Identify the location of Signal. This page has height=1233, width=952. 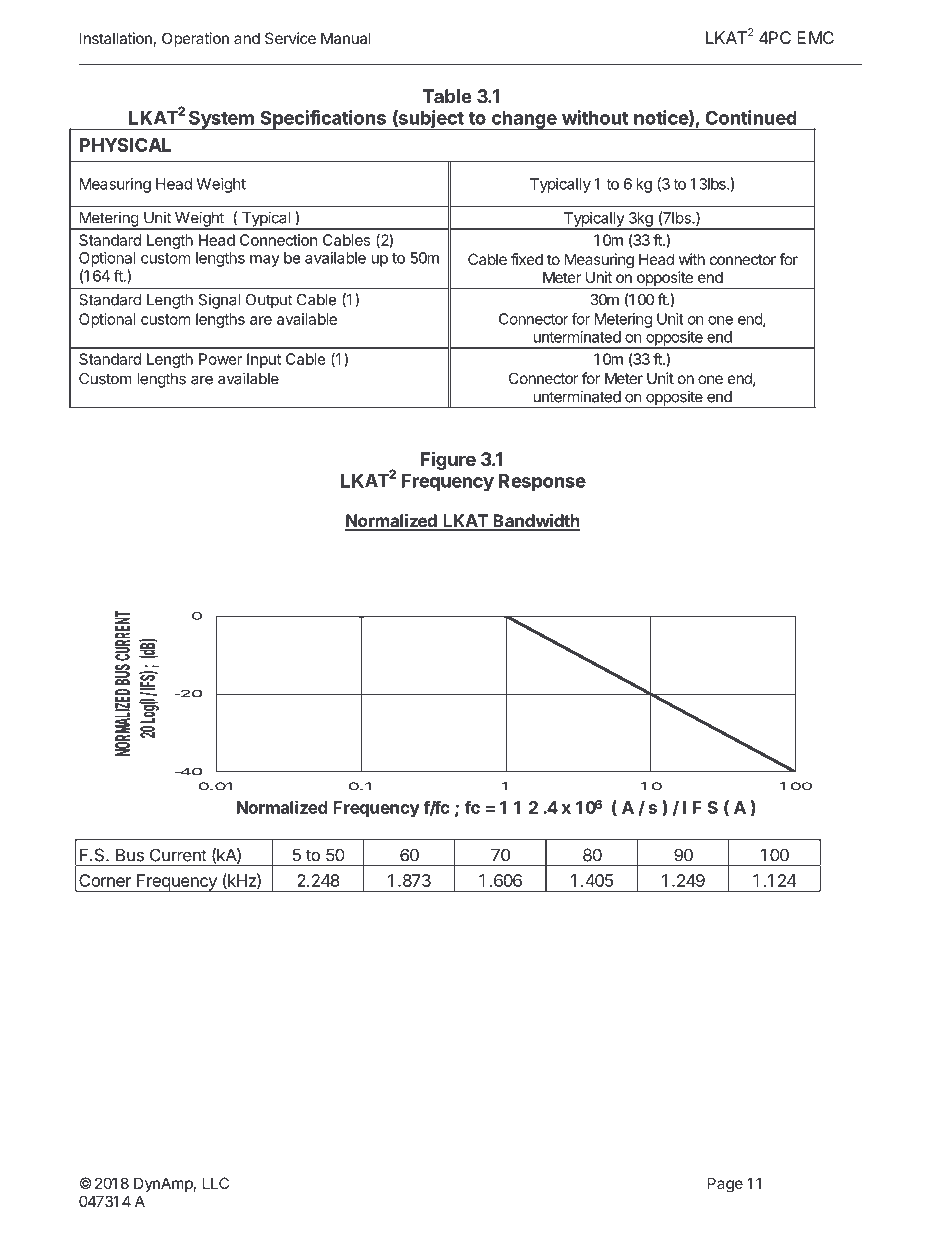
(219, 301).
